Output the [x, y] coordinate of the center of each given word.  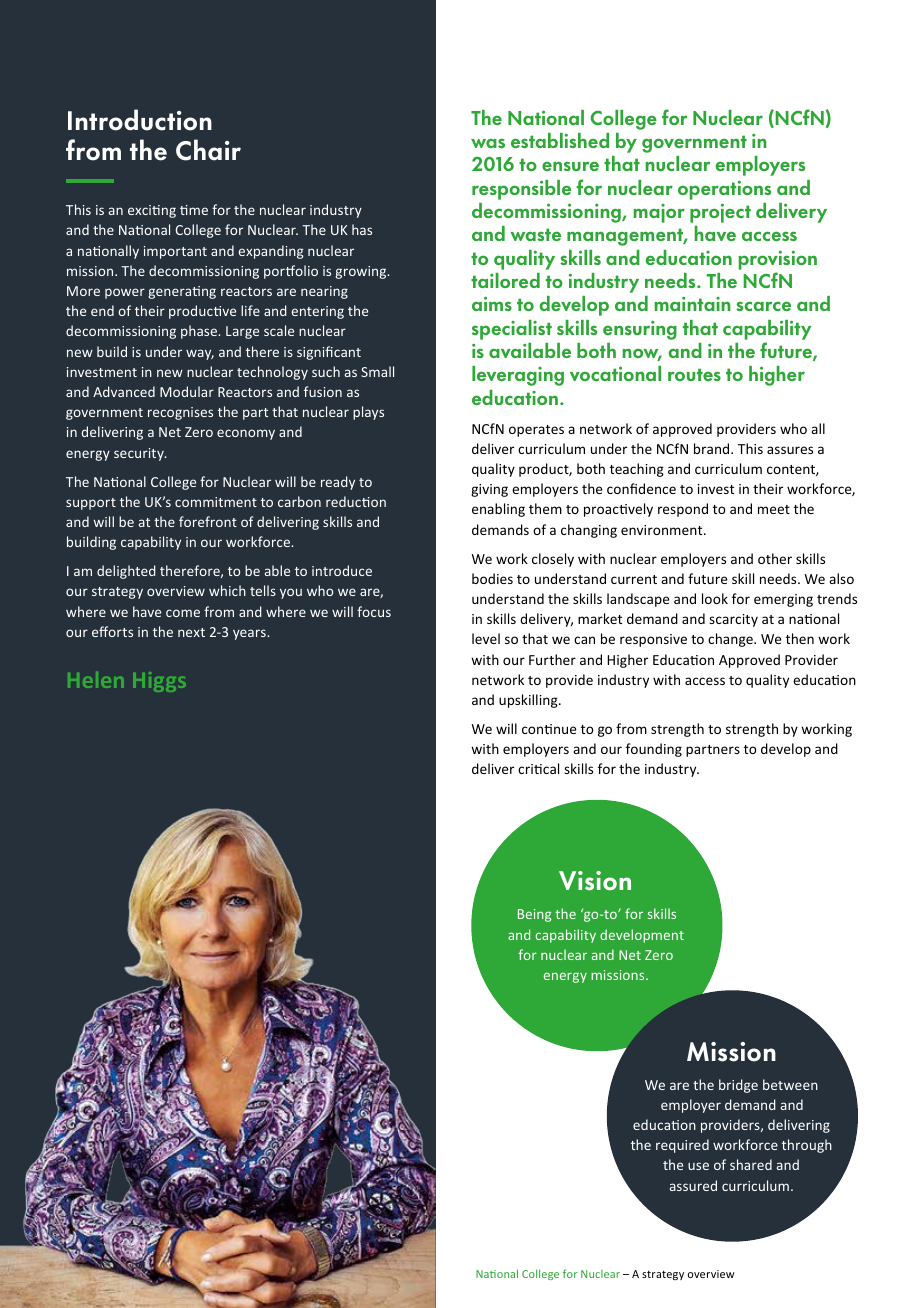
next [191, 632]
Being [534, 915]
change [731, 640]
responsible [521, 190]
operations [724, 190]
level [486, 638]
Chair [208, 150]
